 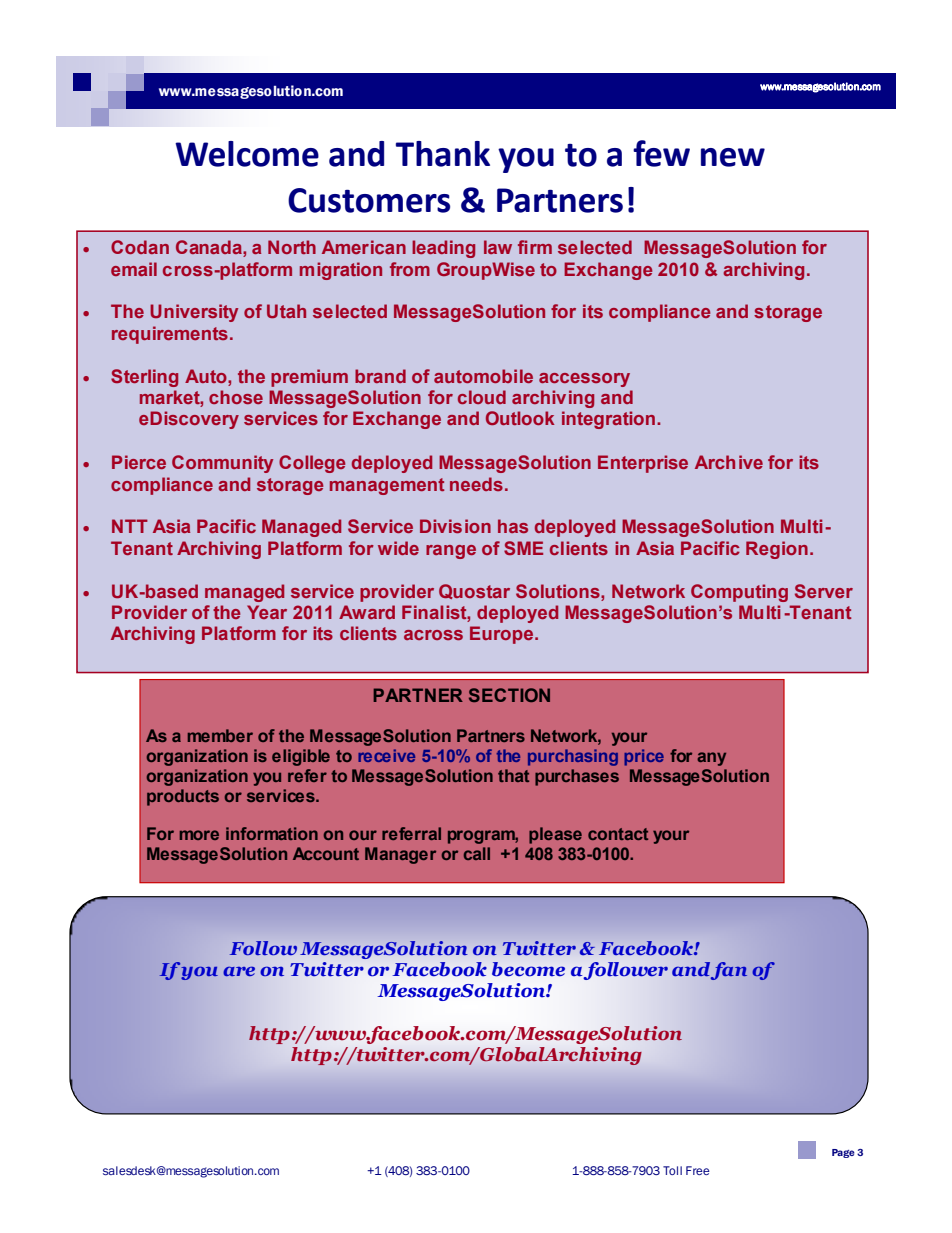 I want to click on needs, so click(x=476, y=484).
